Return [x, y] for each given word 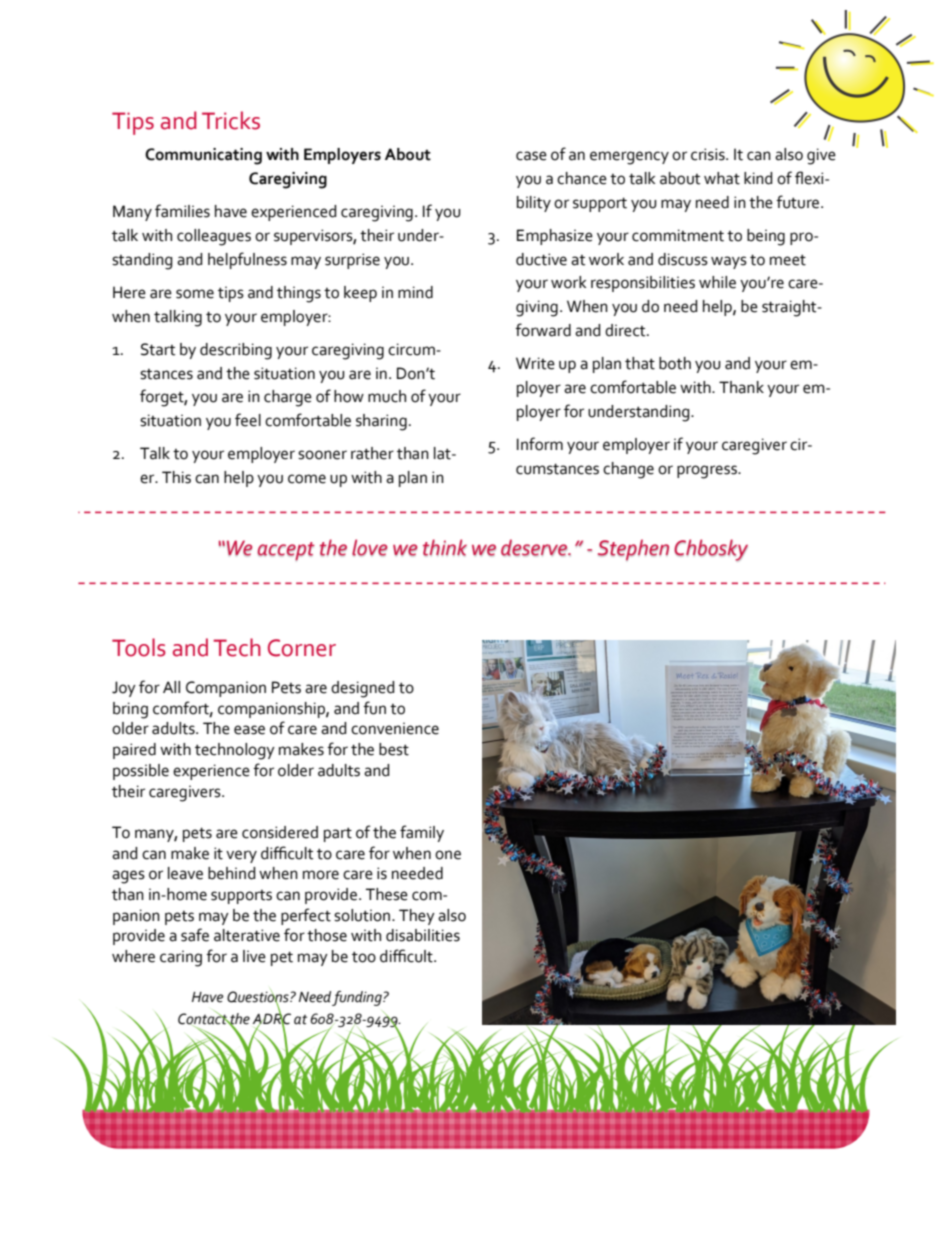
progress [708, 472]
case [531, 156]
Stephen [633, 550]
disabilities [423, 935]
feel [248, 420]
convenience [395, 728]
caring [181, 958]
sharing [381, 422]
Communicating [203, 156]
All [171, 687]
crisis [709, 154]
